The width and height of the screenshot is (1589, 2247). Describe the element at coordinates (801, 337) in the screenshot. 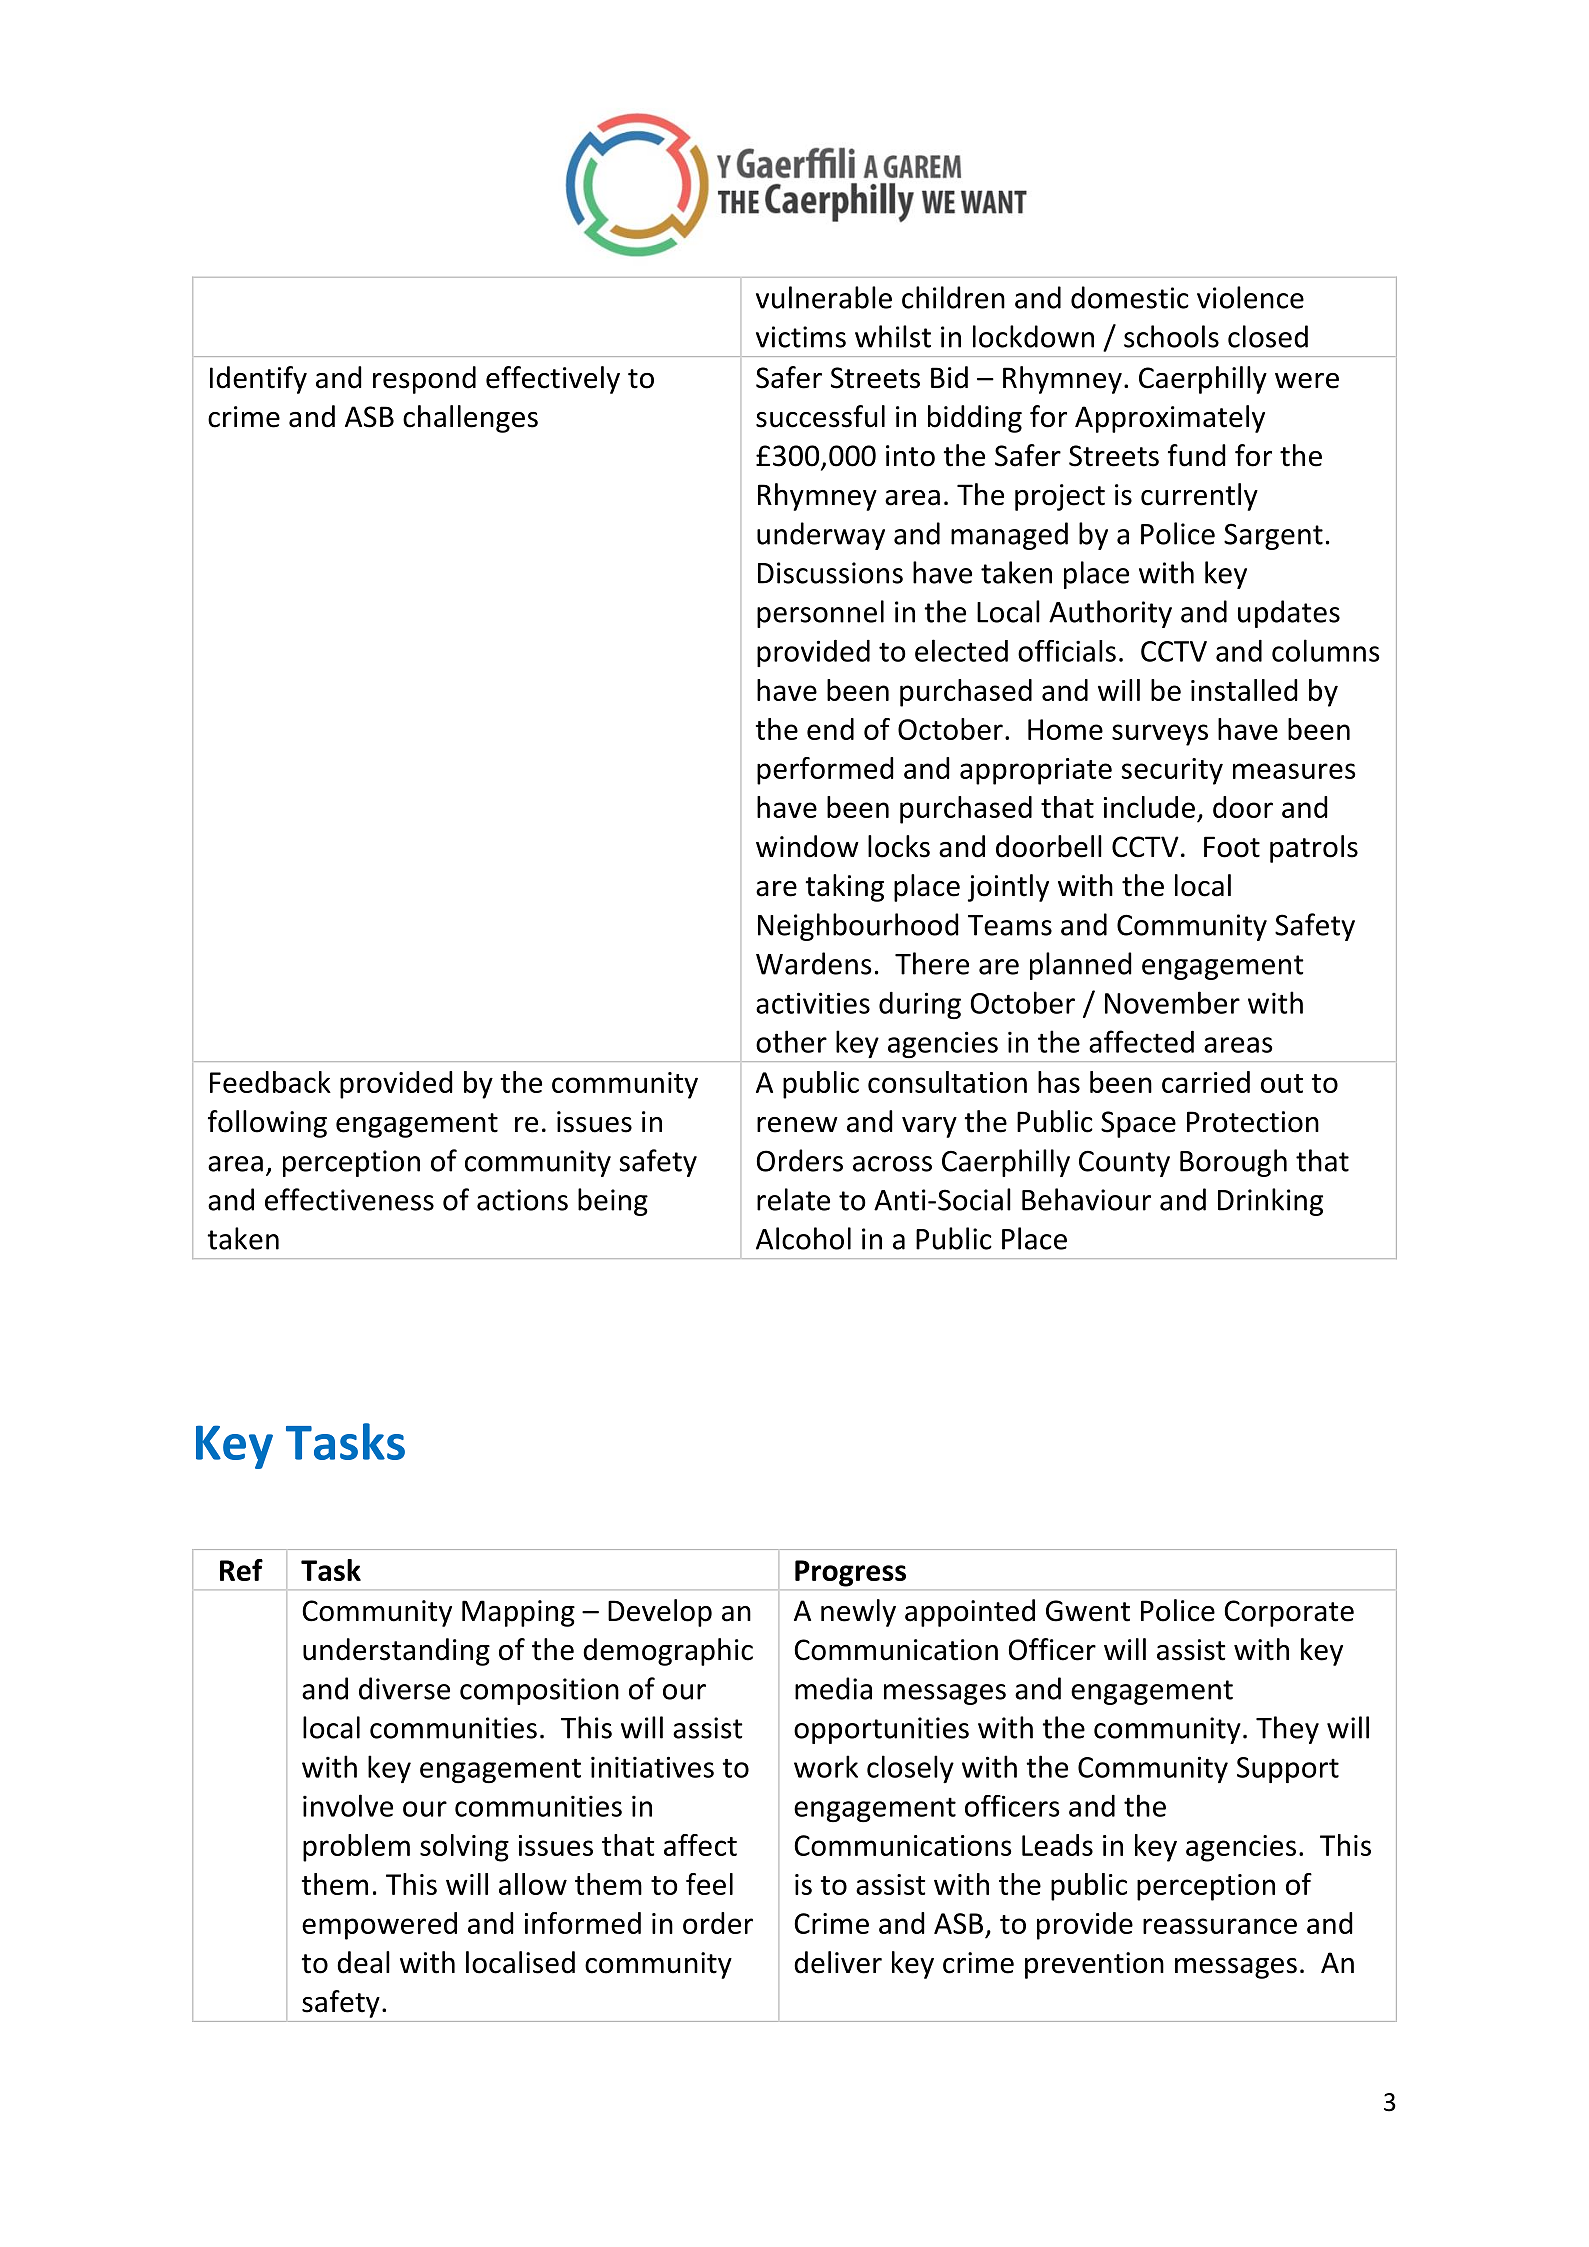

I see `victims` at that location.
